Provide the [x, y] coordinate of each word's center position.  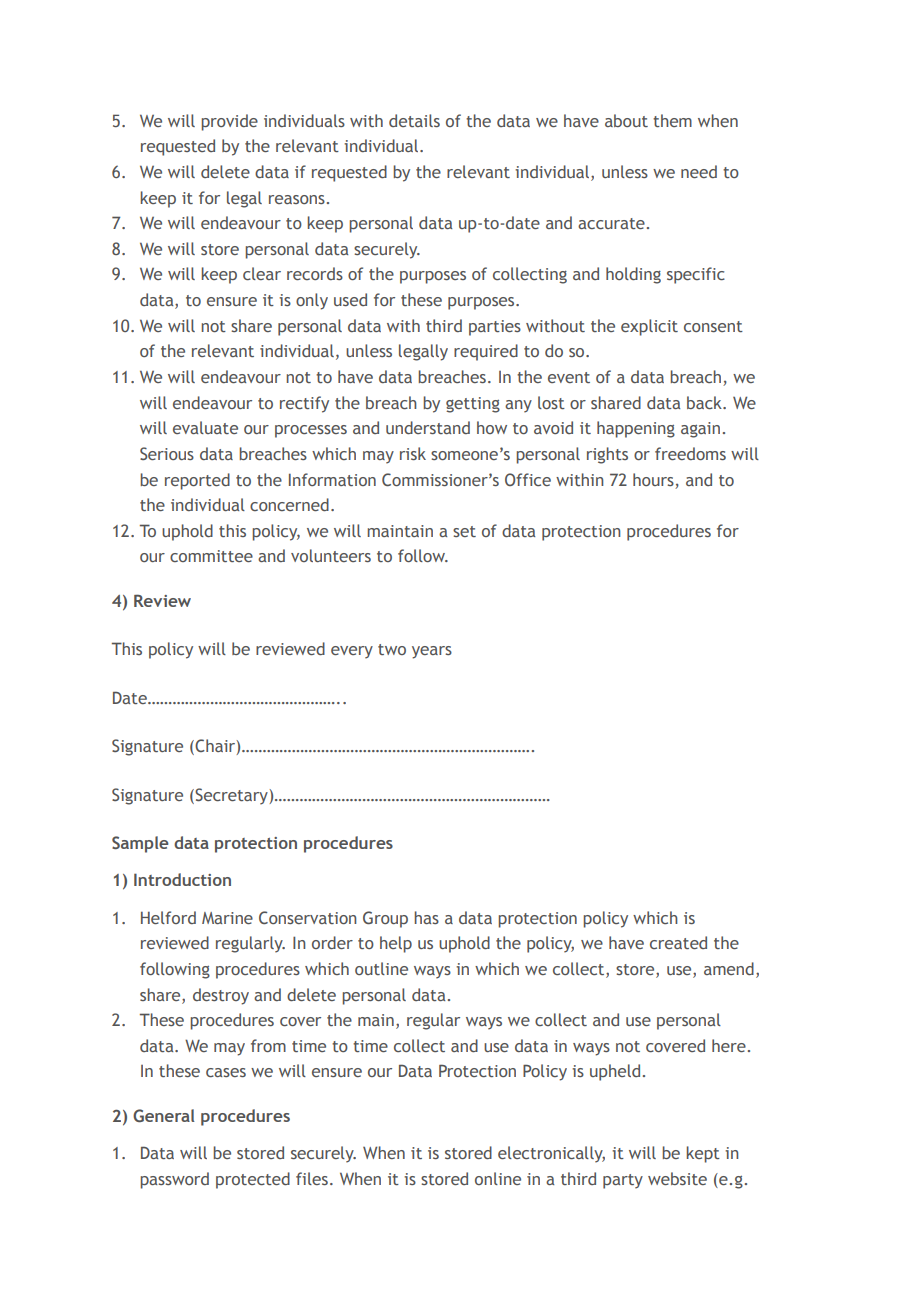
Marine [227, 918]
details [414, 120]
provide [229, 122]
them [672, 120]
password [174, 1180]
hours [653, 479]
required [486, 352]
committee [211, 556]
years [432, 652]
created [678, 942]
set [464, 531]
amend [729, 968]
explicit [649, 327]
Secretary [231, 796]
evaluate [205, 427]
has [426, 917]
